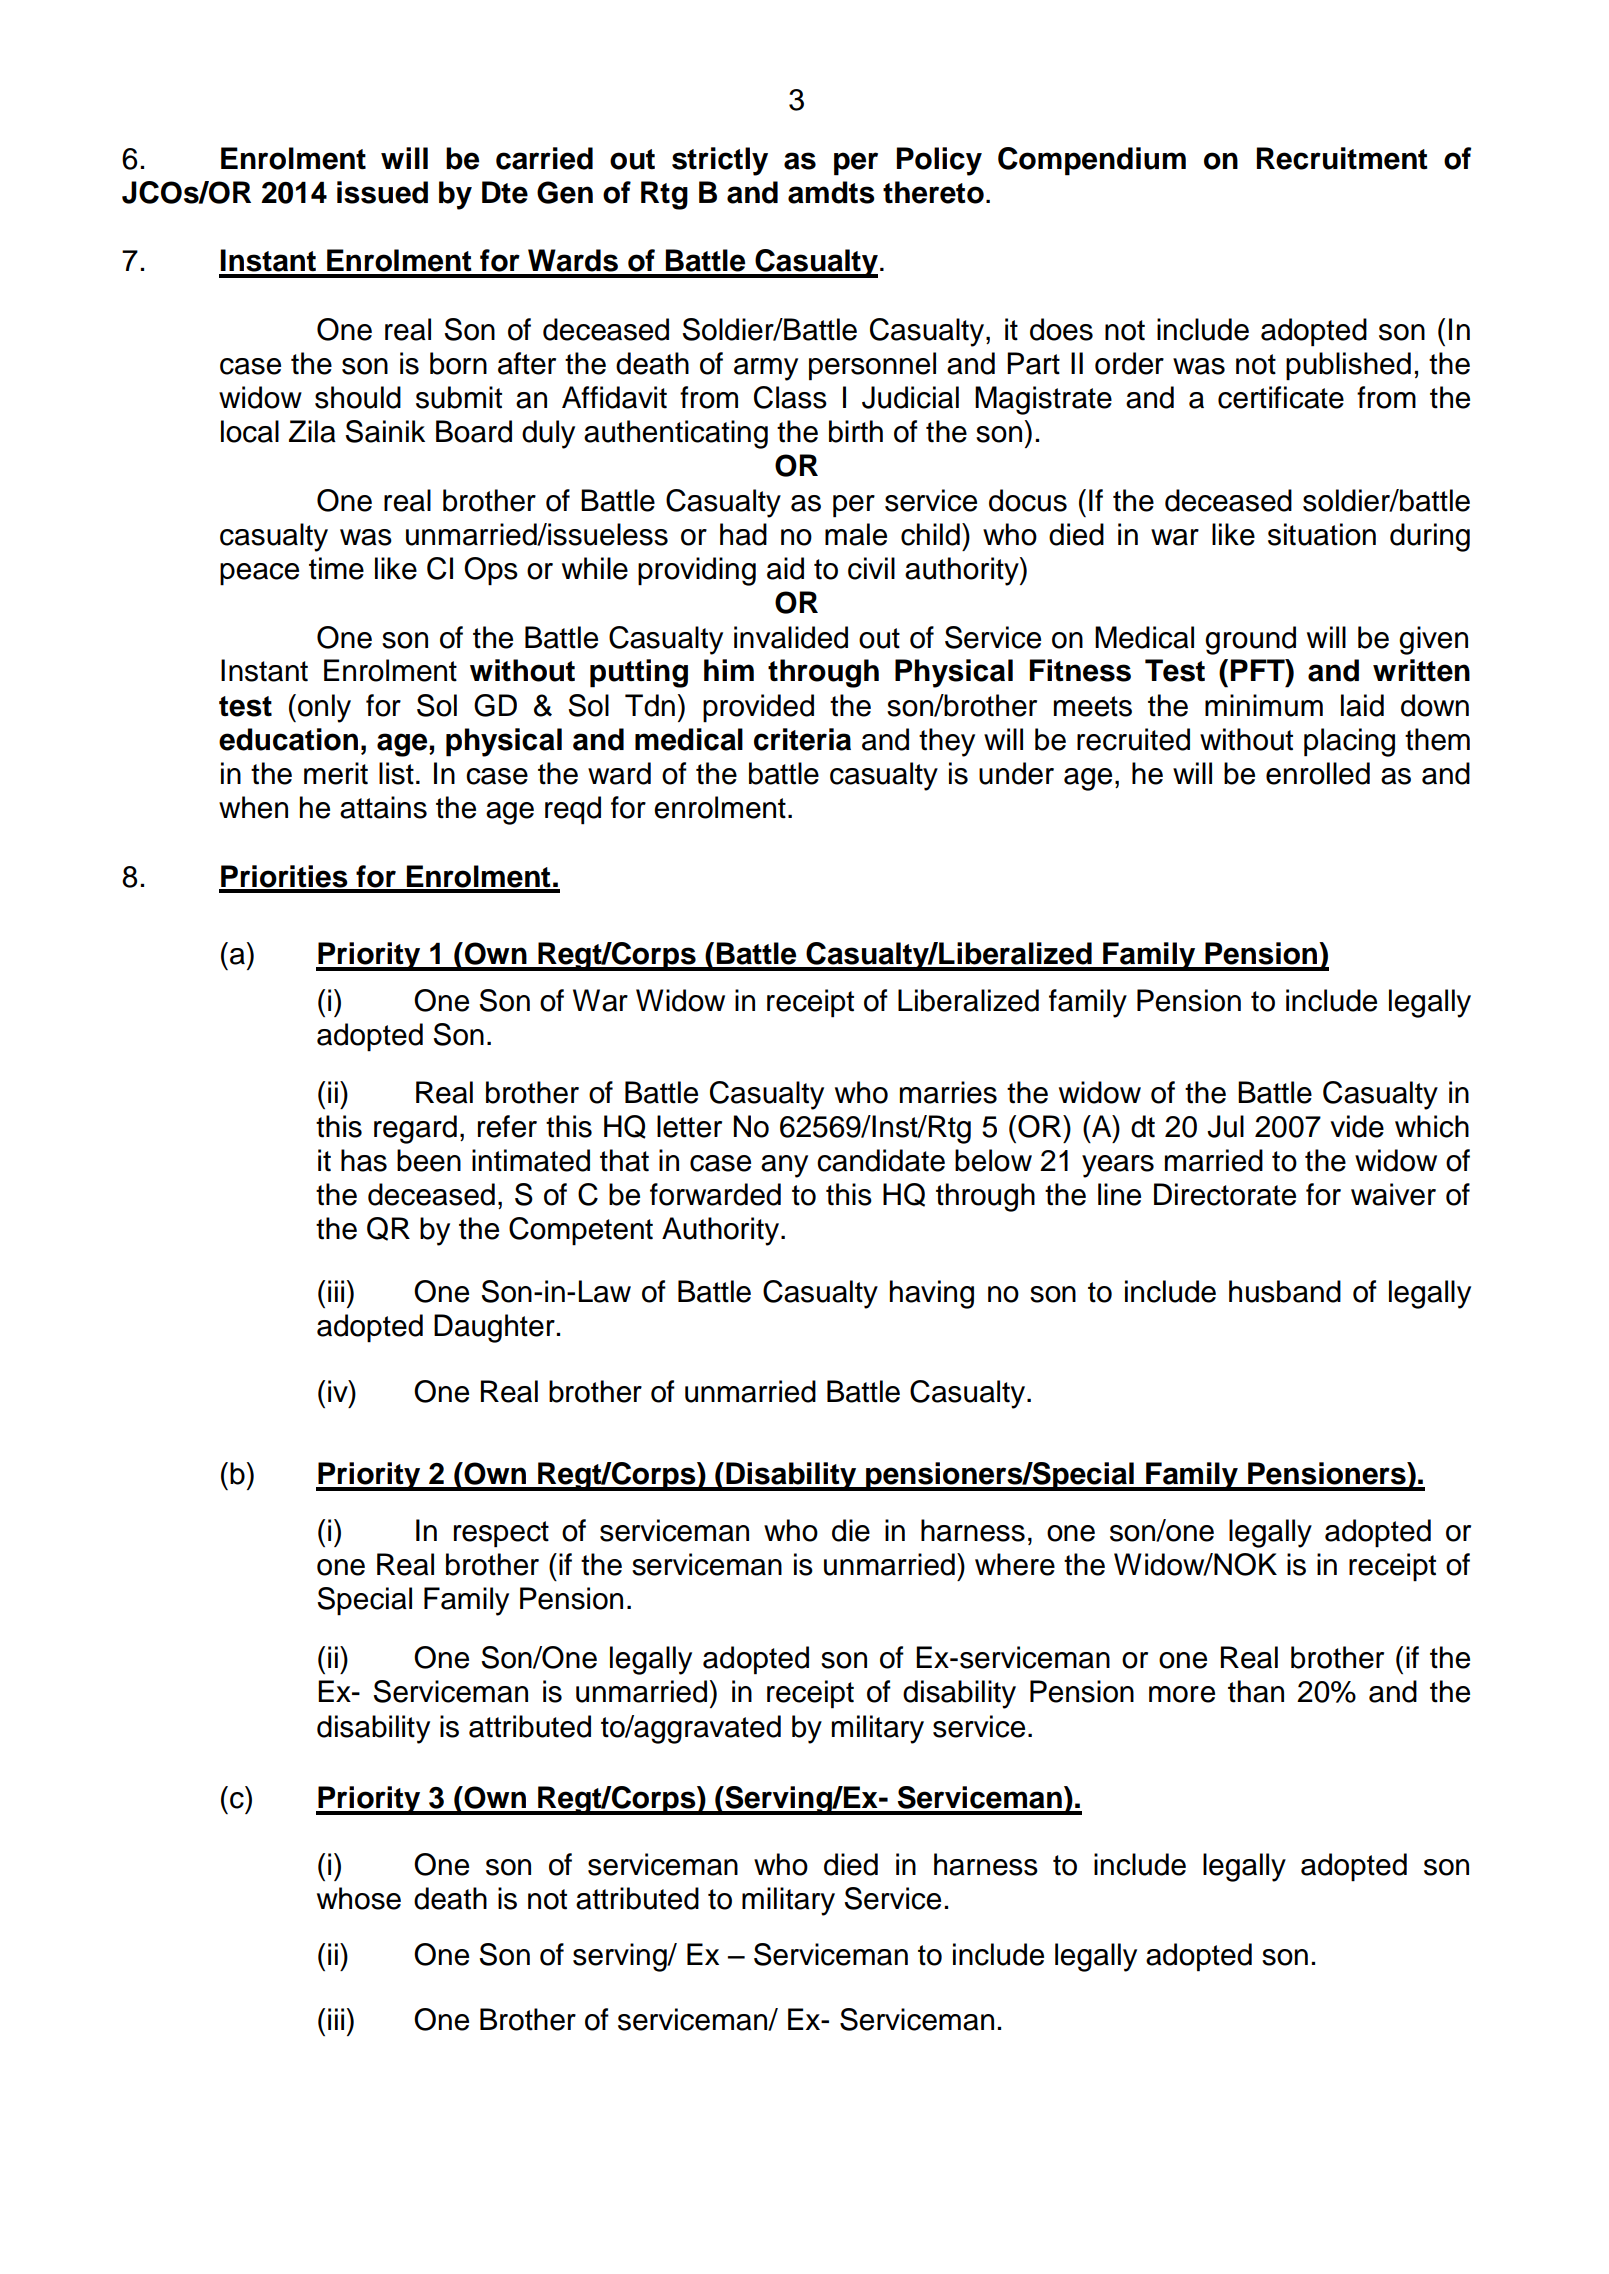 The height and width of the screenshot is (2274, 1609). Describe the element at coordinates (932, 1294) in the screenshot. I see `having` at that location.
